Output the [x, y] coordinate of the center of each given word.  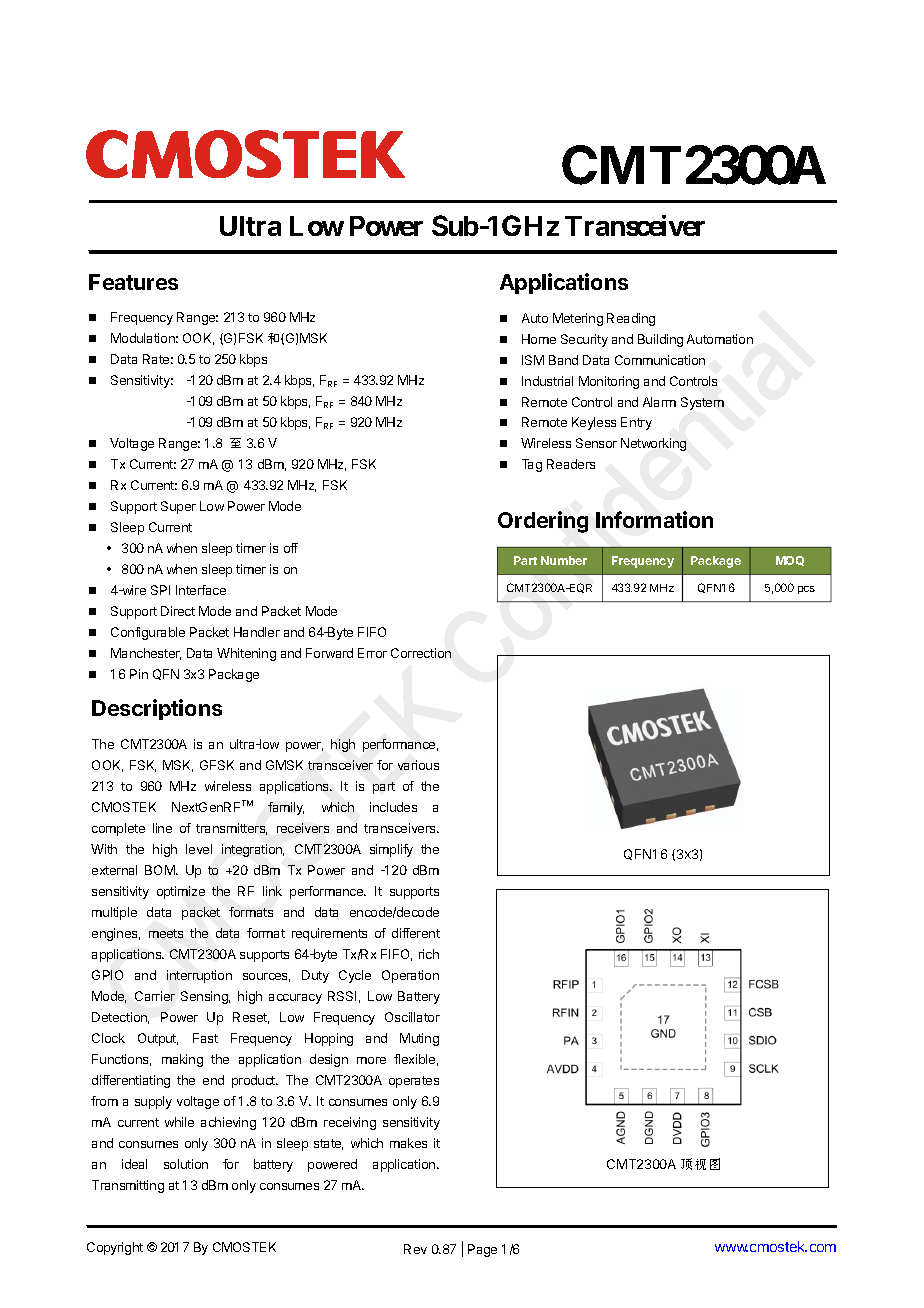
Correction [421, 653]
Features [133, 282]
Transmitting [128, 1186]
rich [429, 954]
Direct [178, 611]
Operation [410, 976]
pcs [806, 590]
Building [660, 340]
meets [166, 933]
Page [482, 1250]
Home [539, 339]
